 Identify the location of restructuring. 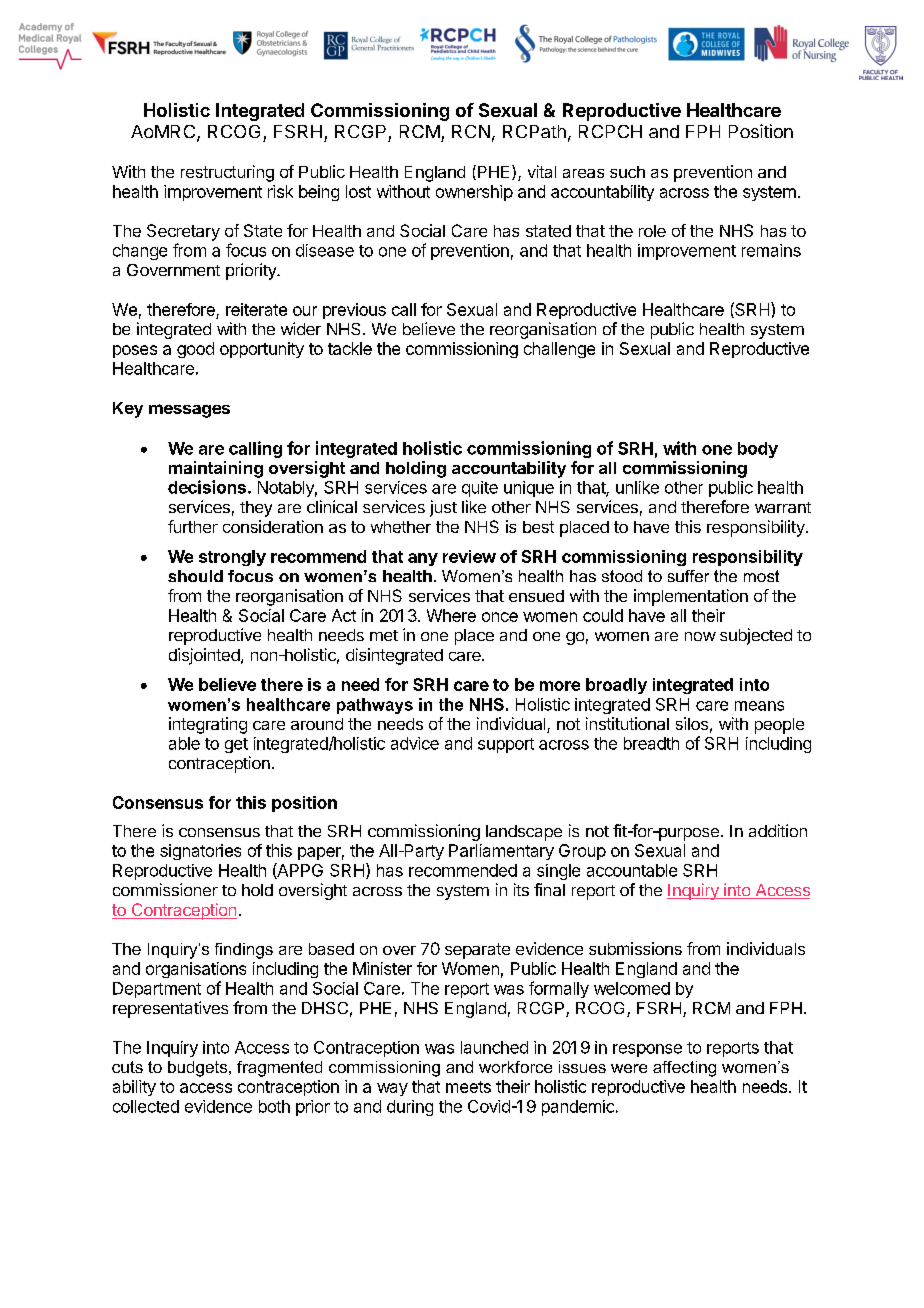
(227, 173).
